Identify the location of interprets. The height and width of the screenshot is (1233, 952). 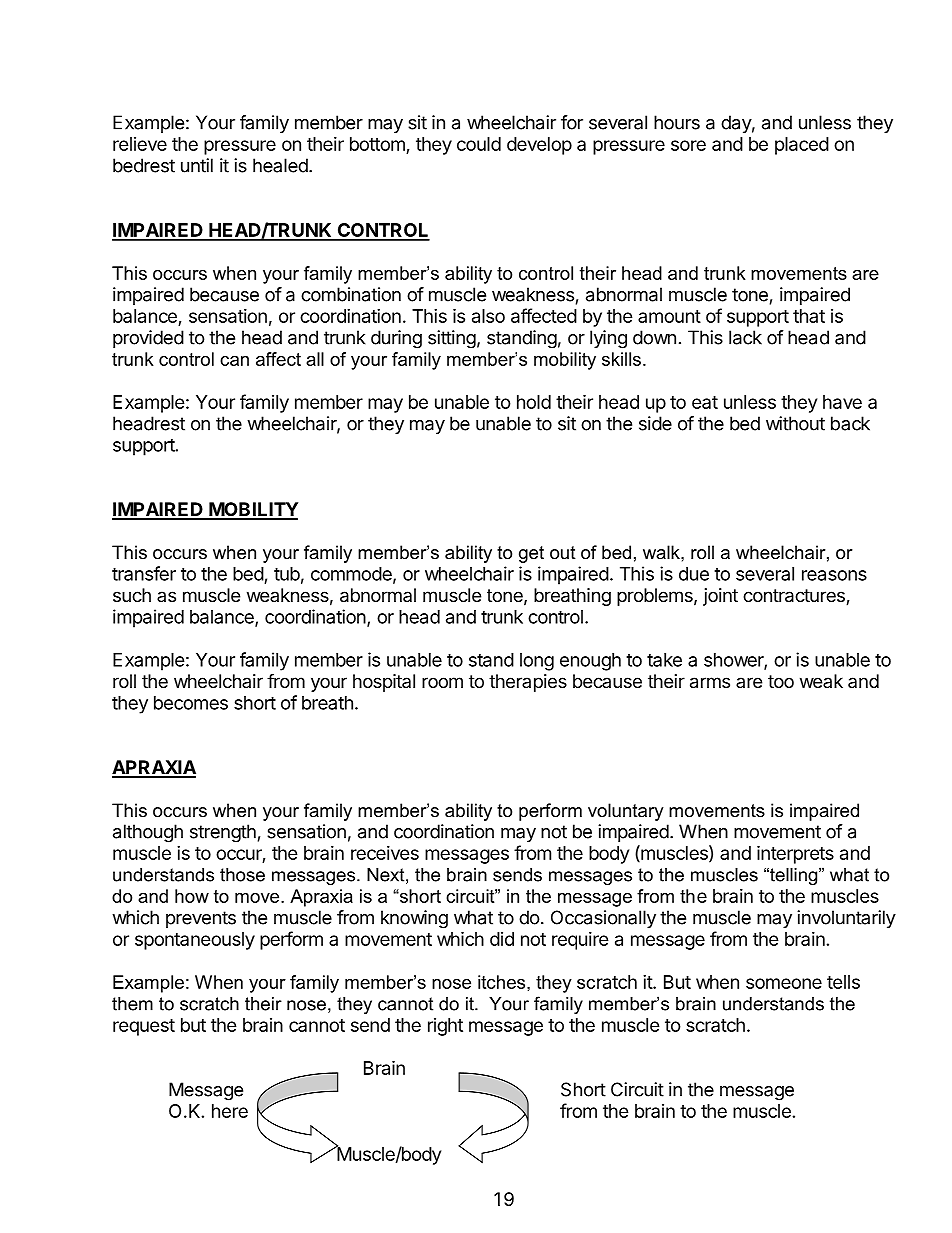
(795, 854).
